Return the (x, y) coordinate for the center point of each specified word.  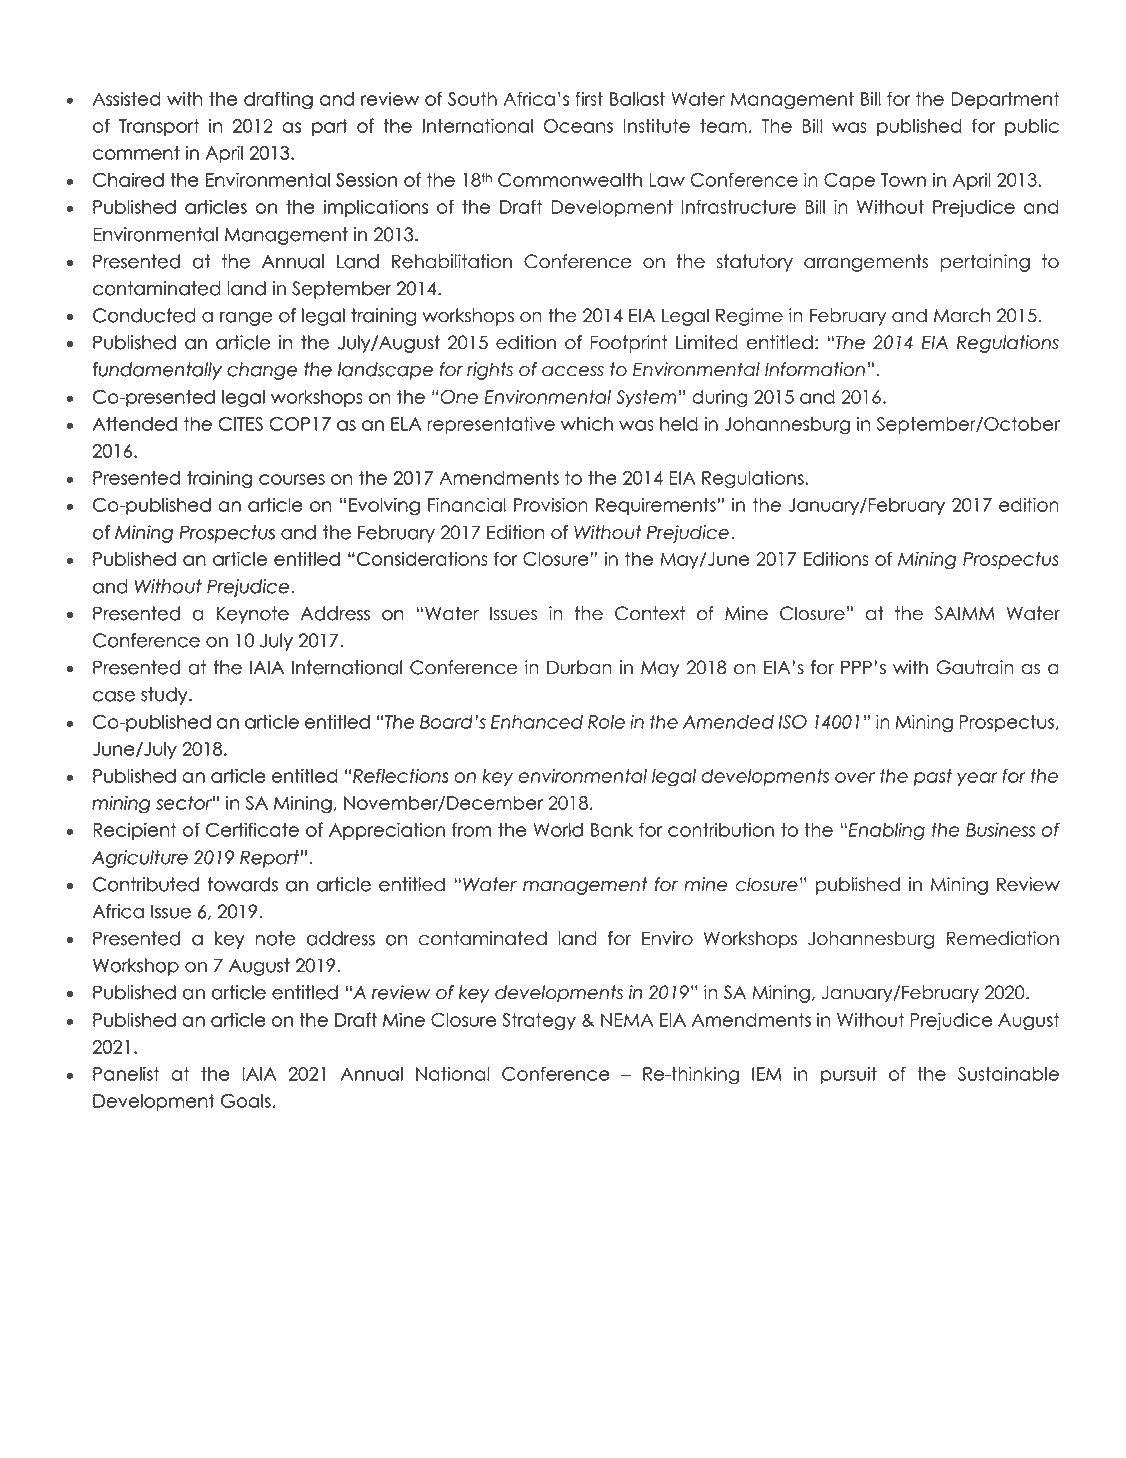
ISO (793, 722)
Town (903, 180)
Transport (159, 127)
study (165, 696)
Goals (246, 1101)
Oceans (578, 126)
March (962, 315)
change (262, 371)
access (573, 371)
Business (1000, 829)
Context (650, 613)
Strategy (539, 1022)
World (558, 830)
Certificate (252, 829)
